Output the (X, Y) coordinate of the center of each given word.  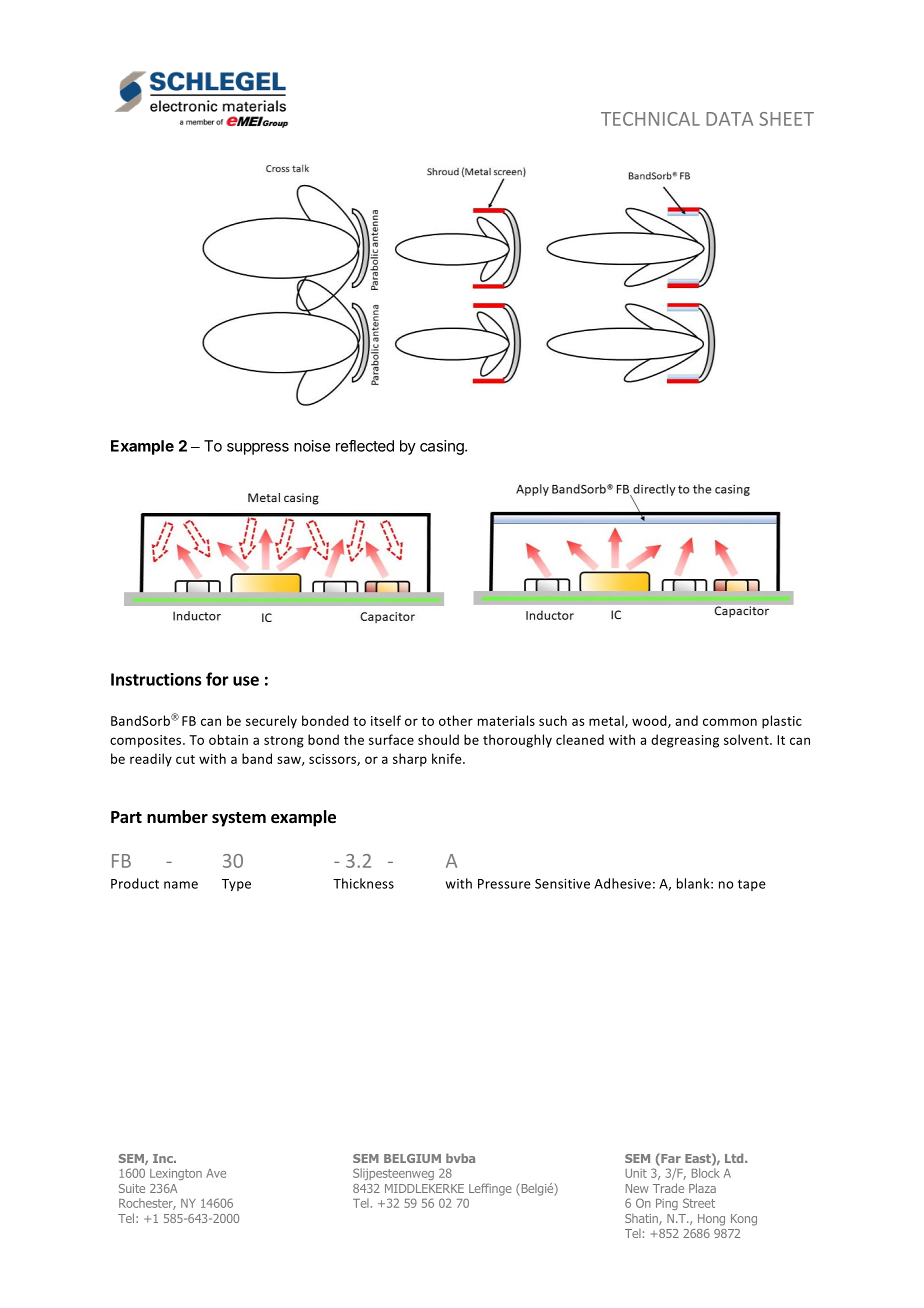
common (730, 722)
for (217, 679)
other (456, 720)
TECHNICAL (650, 119)
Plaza (702, 1188)
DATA (729, 119)
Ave (216, 1173)
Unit (636, 1173)
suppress (258, 449)
